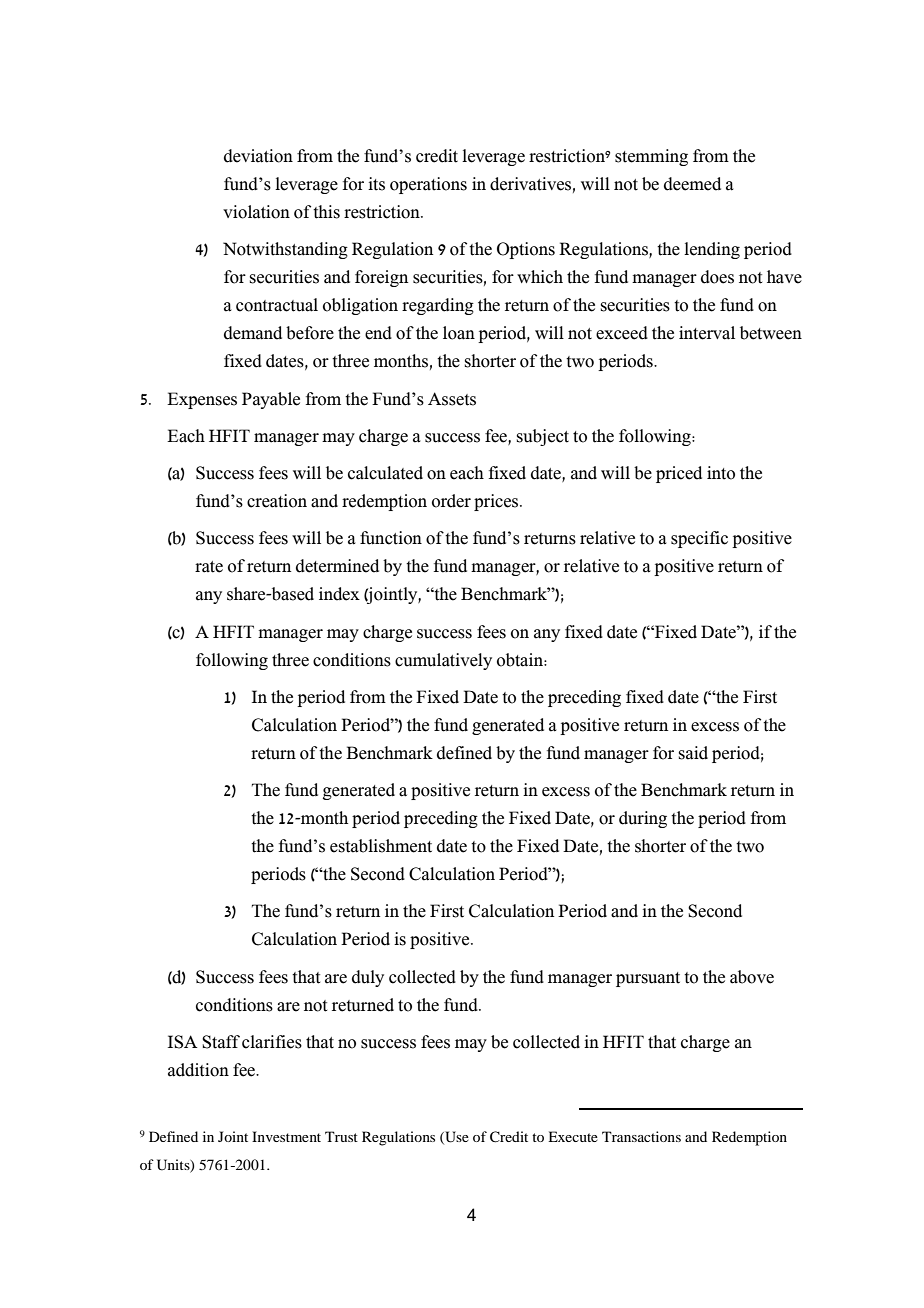 This page has height=1308, width=924. I want to click on violation, so click(256, 212).
